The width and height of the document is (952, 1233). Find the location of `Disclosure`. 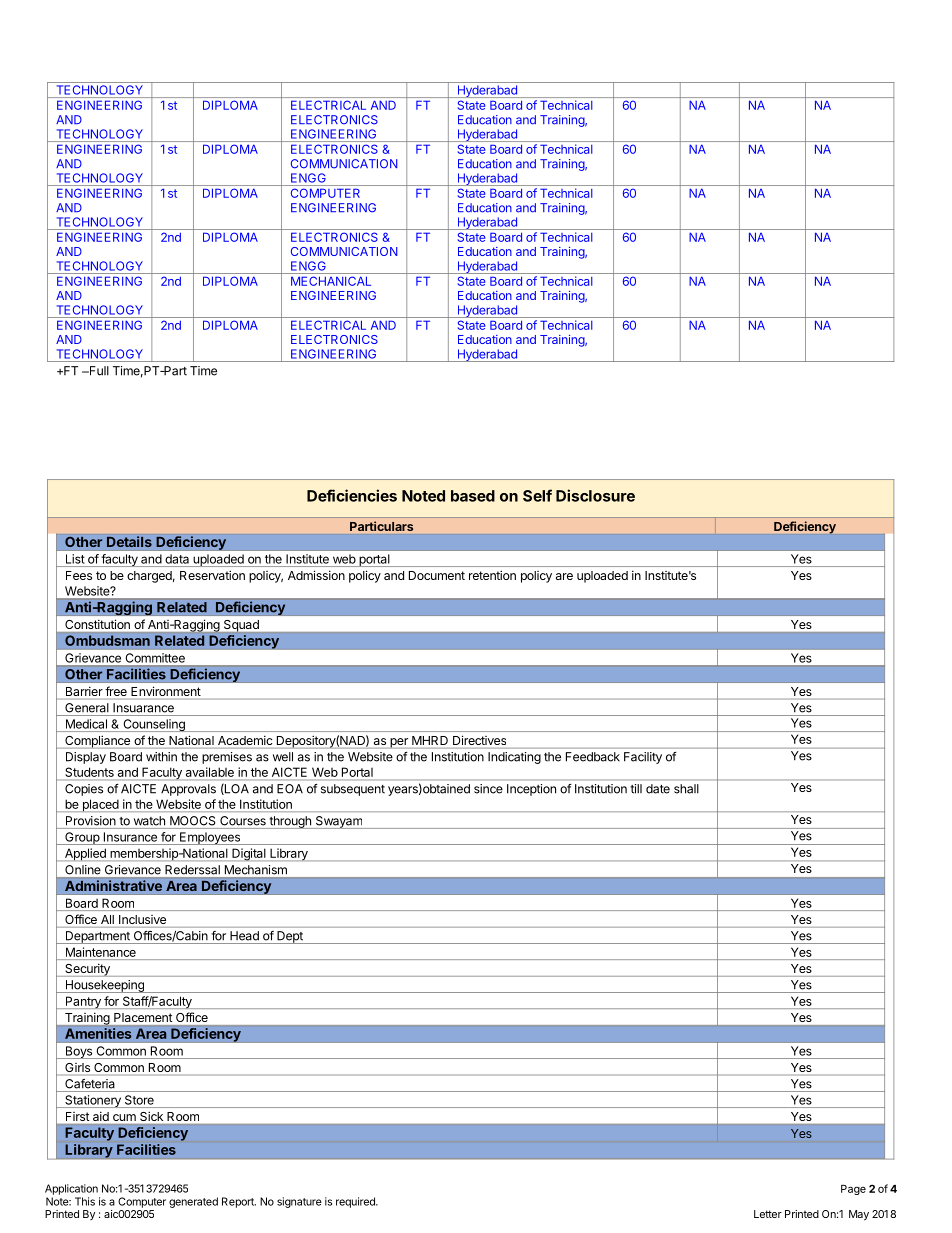

Disclosure is located at coordinates (595, 495).
